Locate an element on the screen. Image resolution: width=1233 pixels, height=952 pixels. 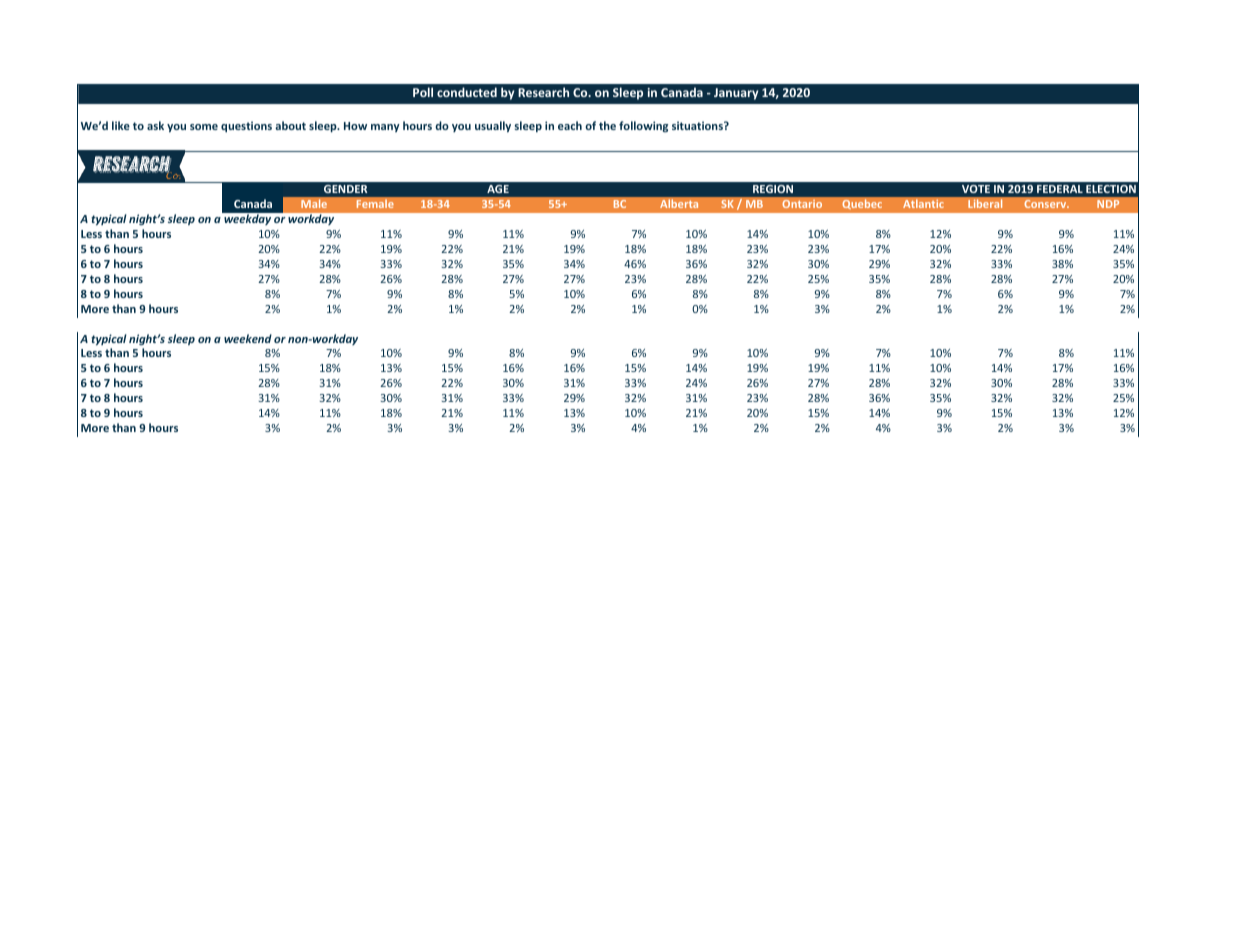
Research is located at coordinates (543, 92).
